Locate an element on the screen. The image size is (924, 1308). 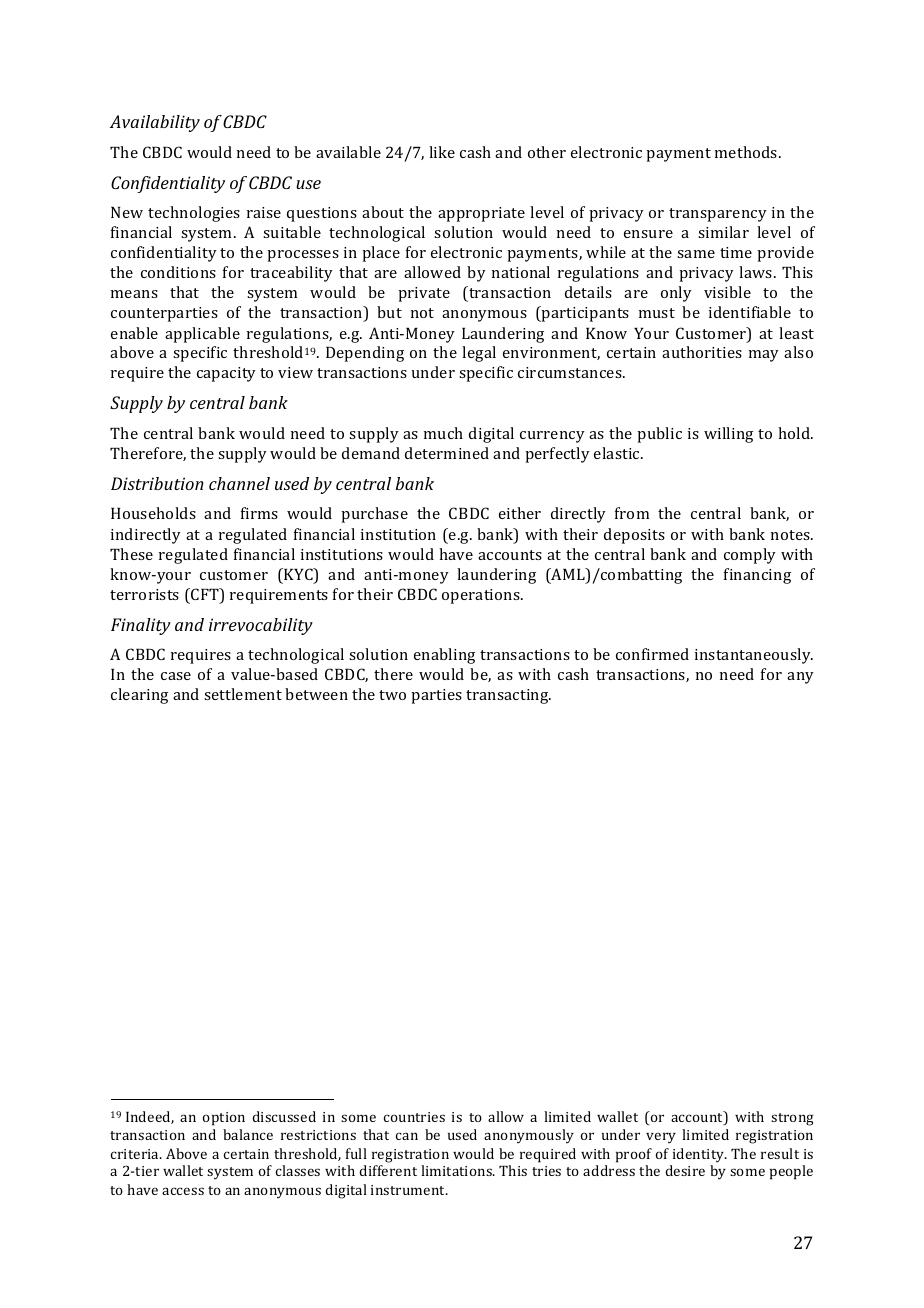
transacting is located at coordinates (508, 696).
